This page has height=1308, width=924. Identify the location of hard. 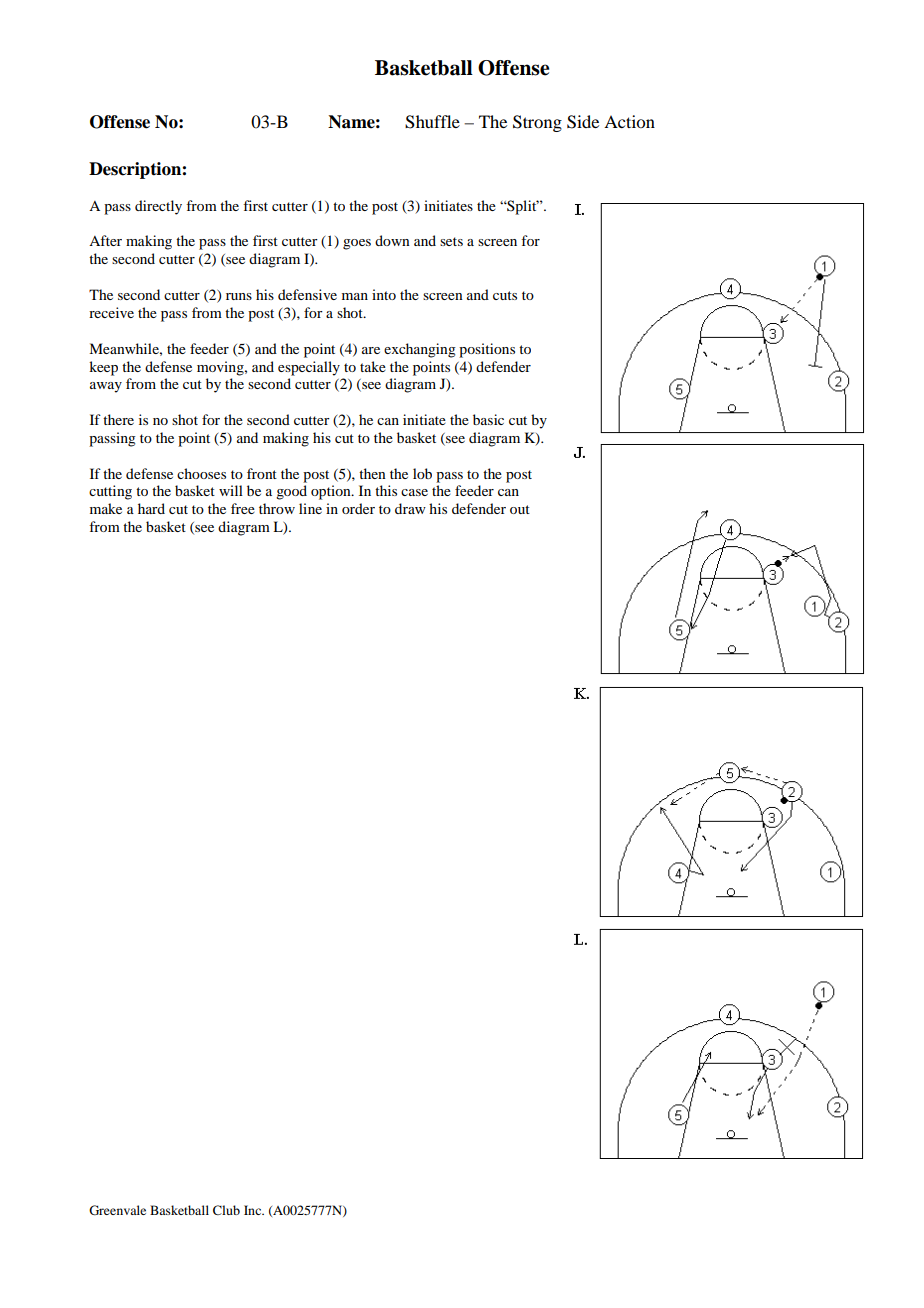
(151, 508).
